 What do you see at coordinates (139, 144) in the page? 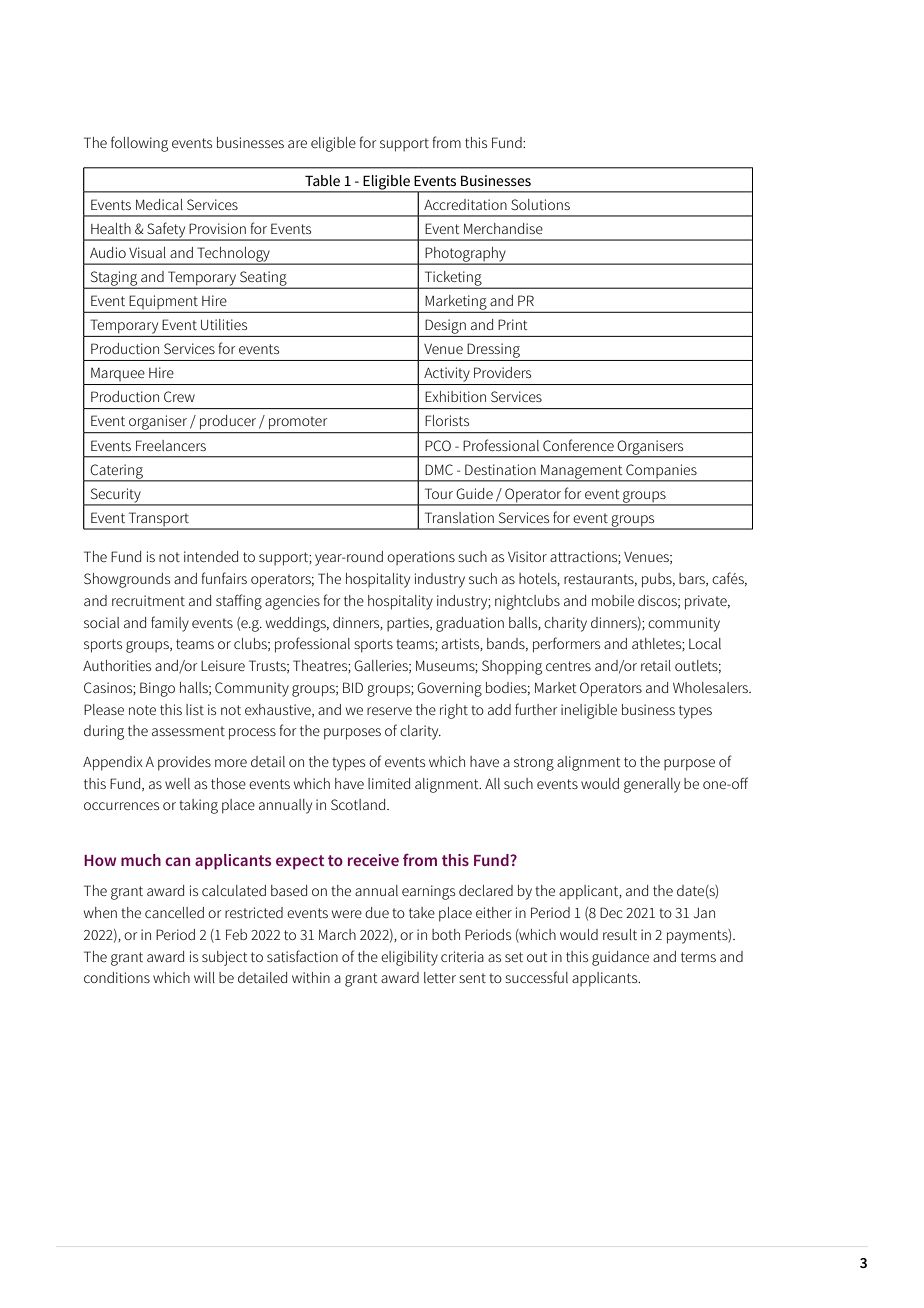
I see `following` at bounding box center [139, 144].
